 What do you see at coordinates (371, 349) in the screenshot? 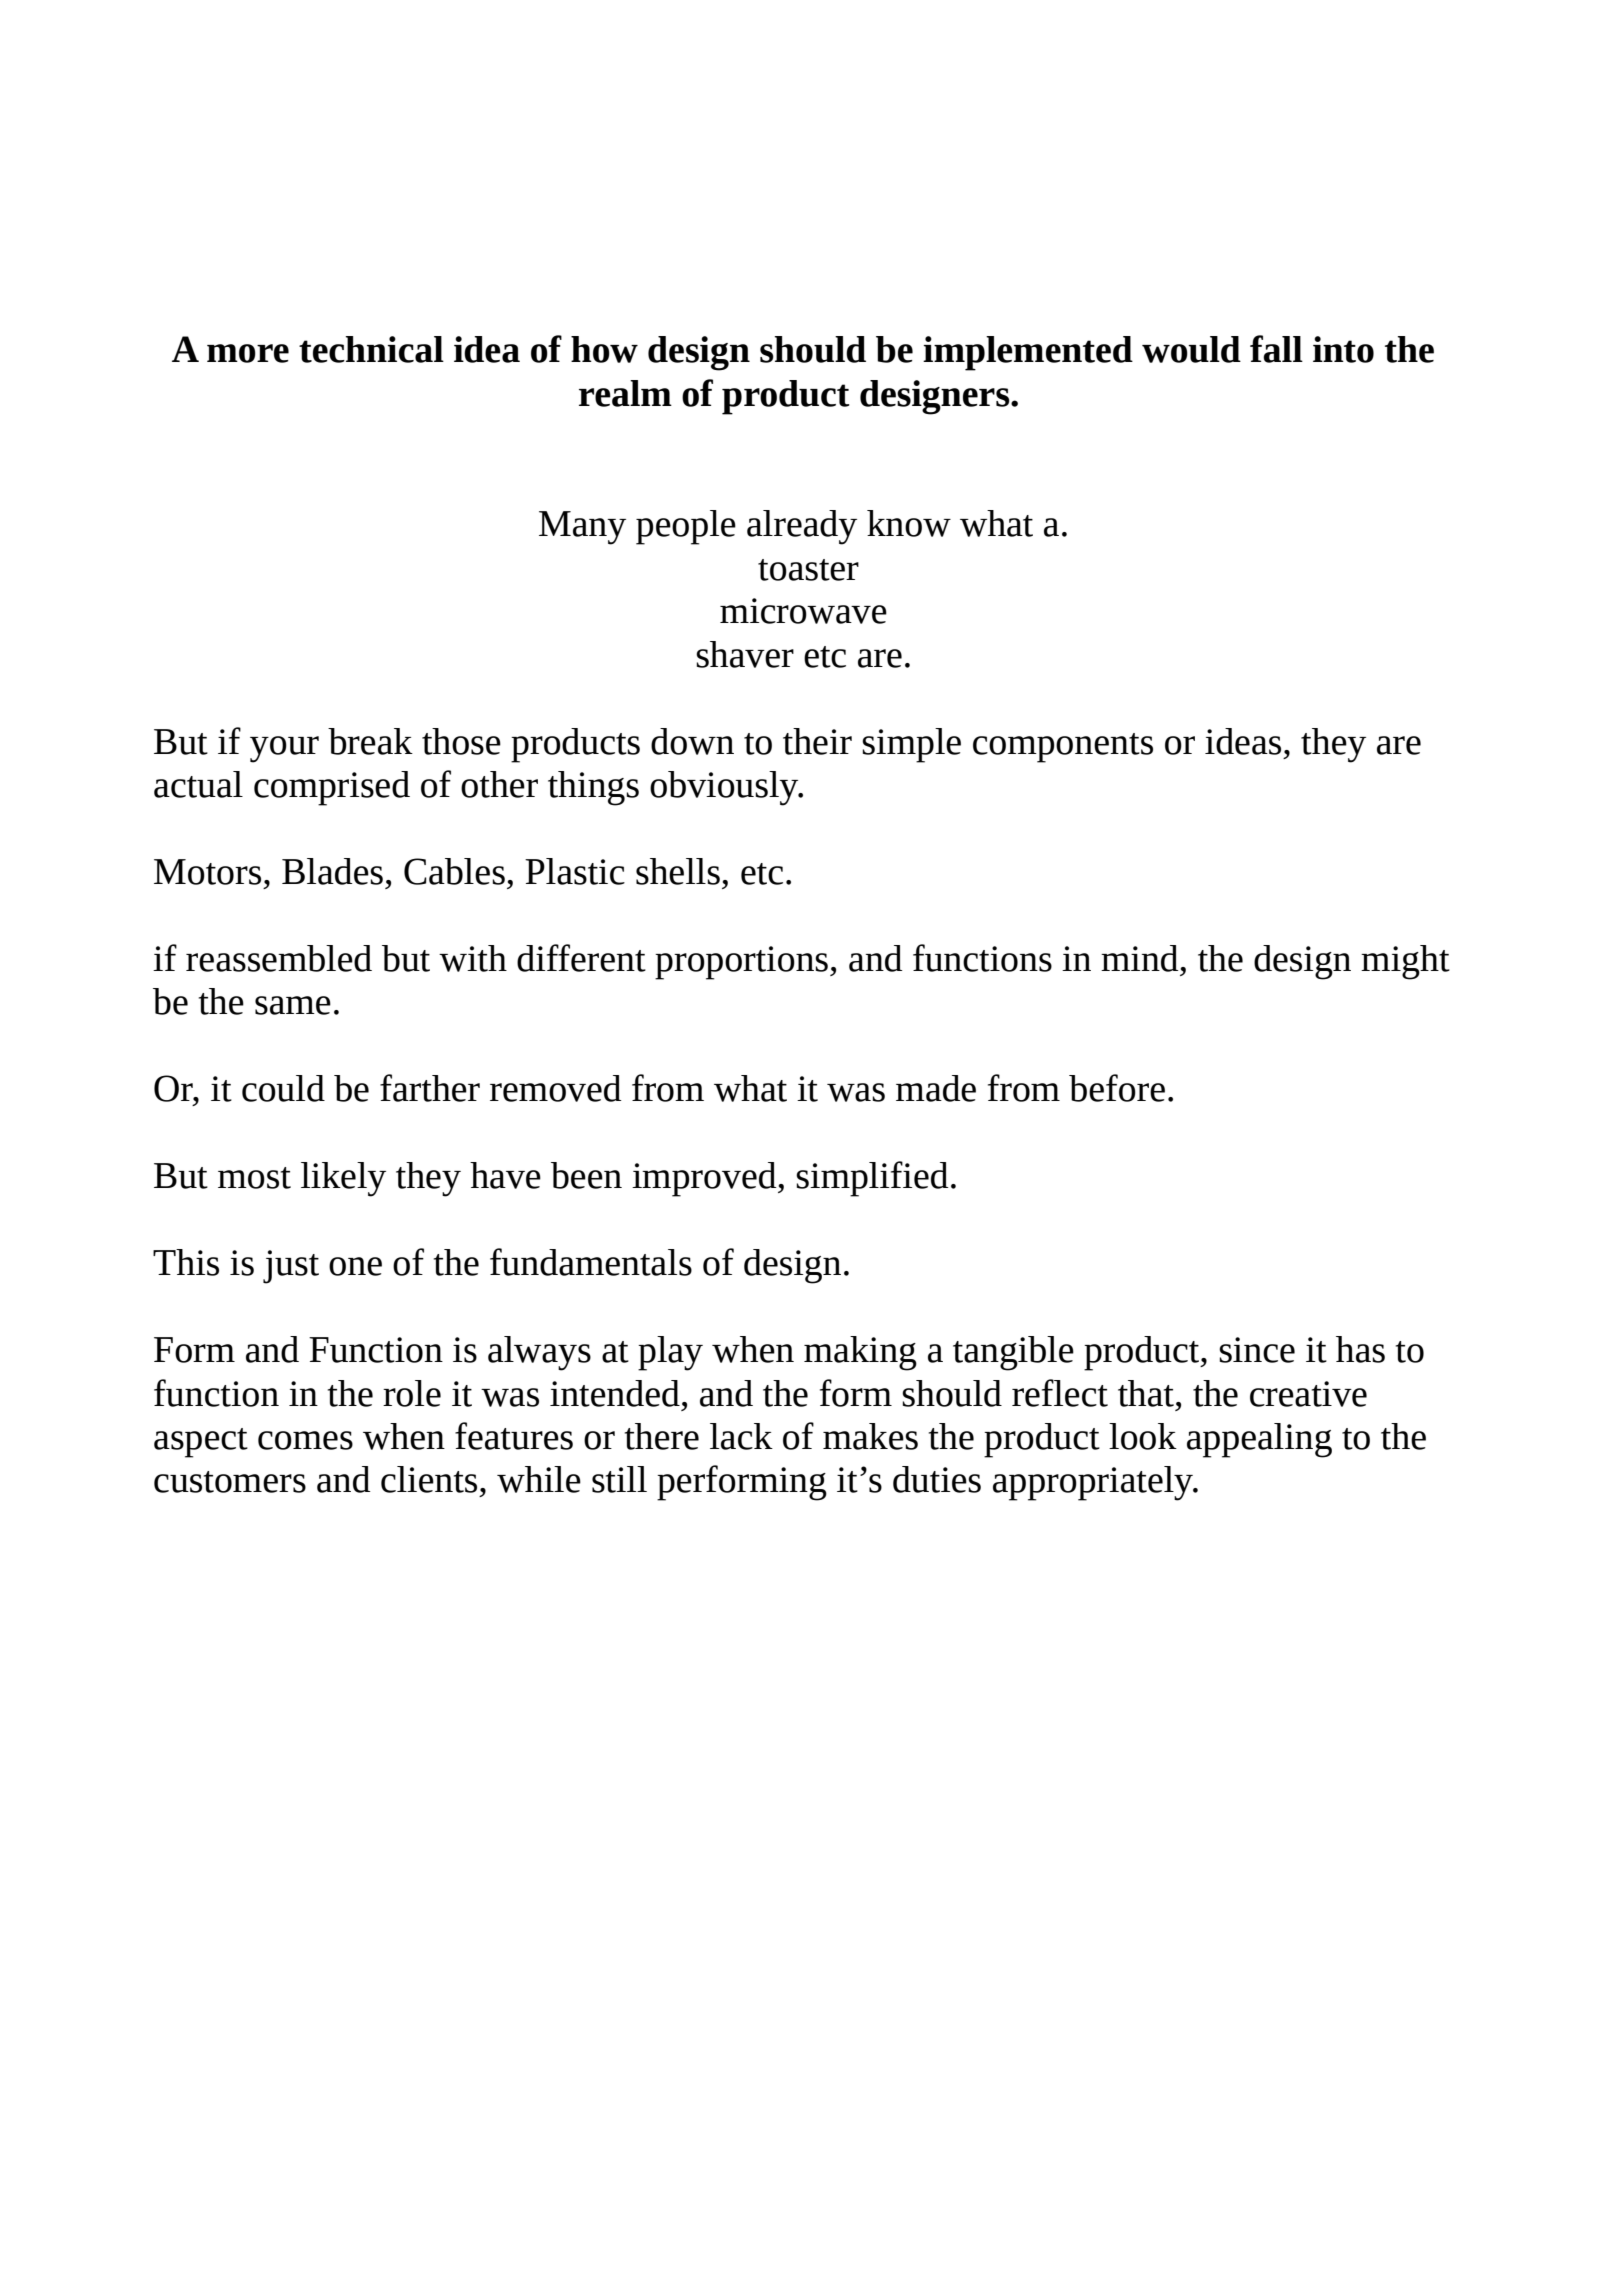
I see `technical` at bounding box center [371, 349].
